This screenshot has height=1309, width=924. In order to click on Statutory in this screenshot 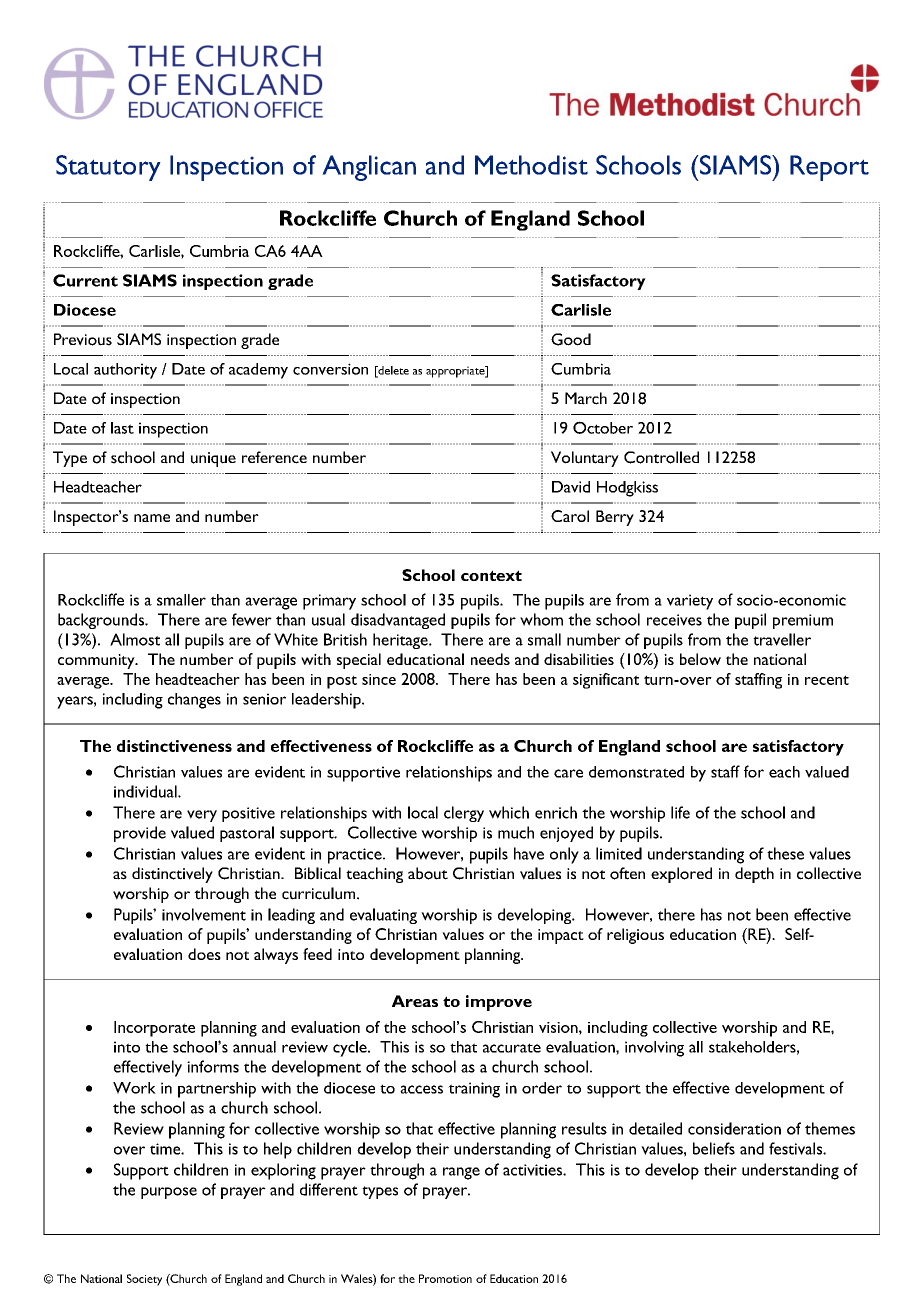, I will do `click(108, 168)`.
